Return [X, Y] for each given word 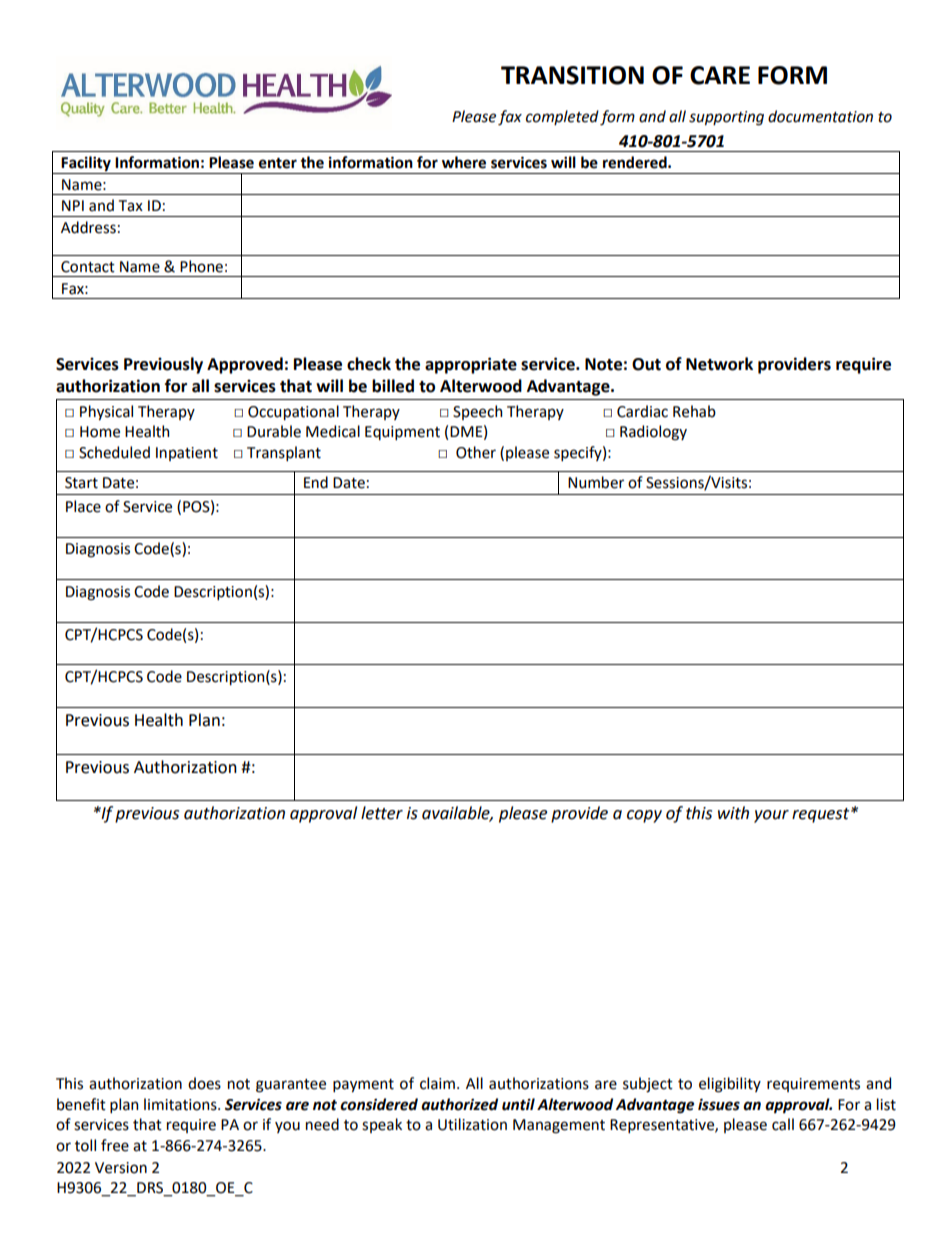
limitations [181, 1104]
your [771, 816]
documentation [820, 116]
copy [644, 816]
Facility [86, 165]
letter [382, 813]
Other [476, 452]
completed [562, 117]
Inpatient [187, 454]
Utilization [472, 1124]
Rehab [694, 411]
